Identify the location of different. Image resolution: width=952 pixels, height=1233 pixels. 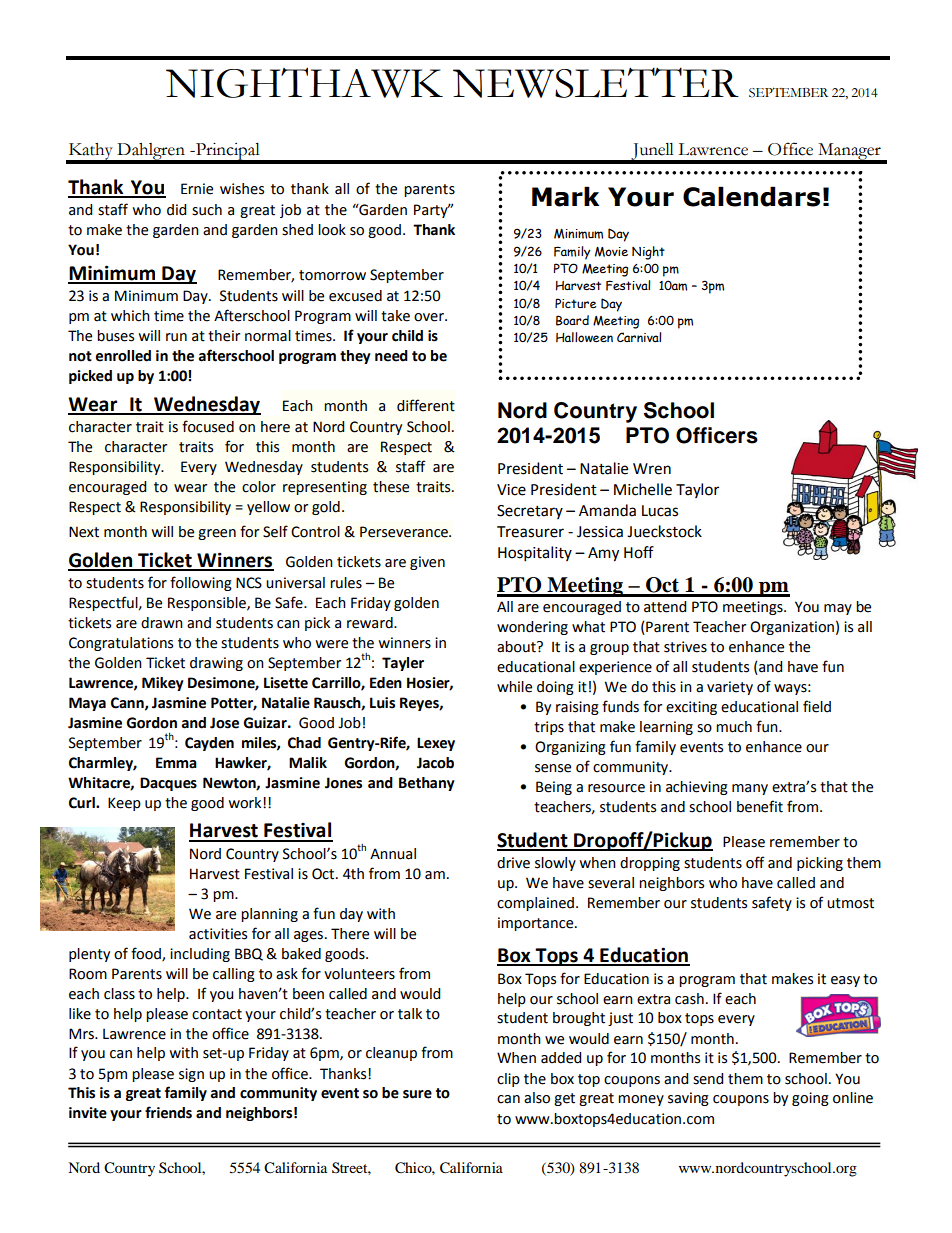
(426, 405).
